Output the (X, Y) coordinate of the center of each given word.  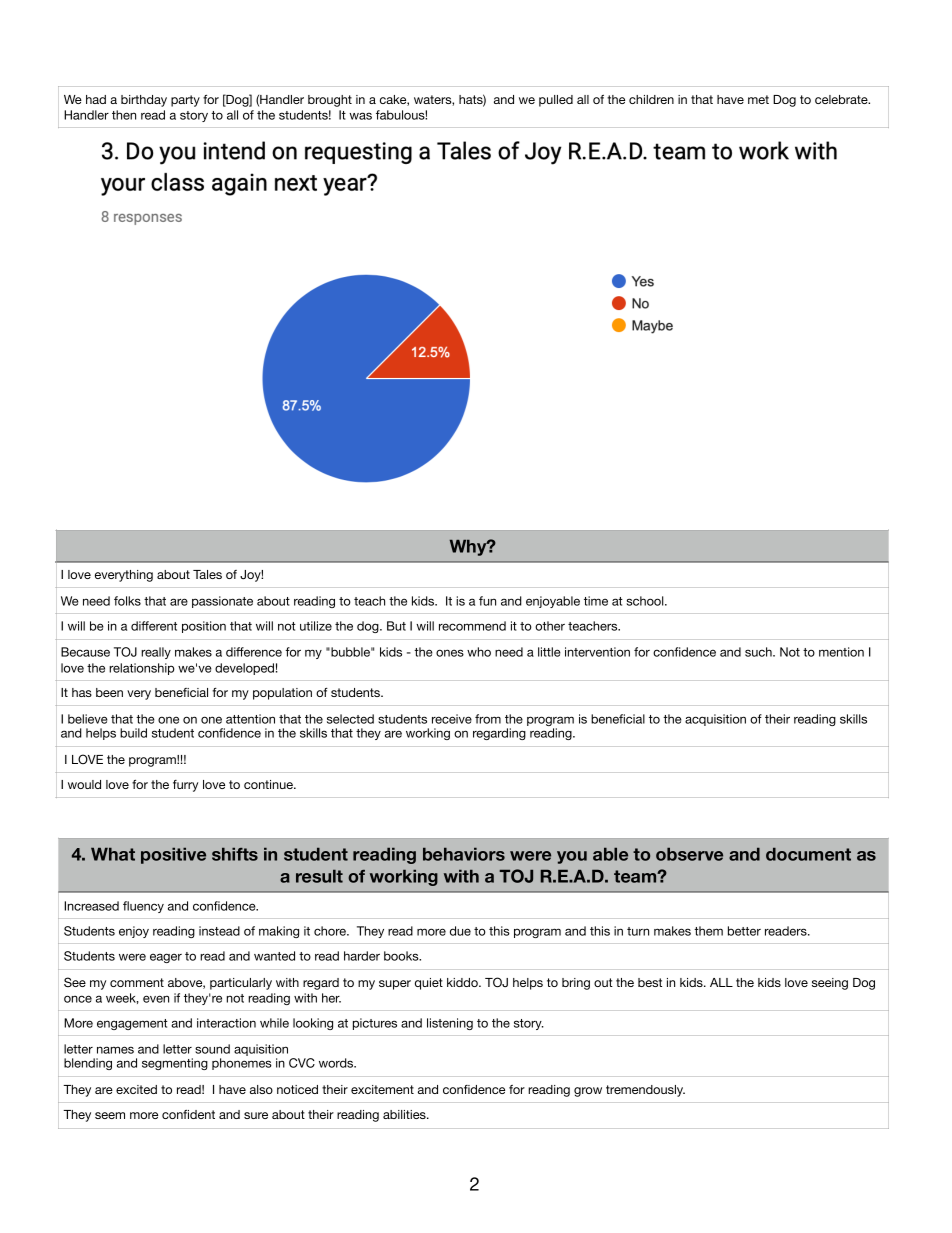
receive (452, 719)
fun (487, 601)
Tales (207, 574)
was (360, 116)
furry (185, 786)
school (646, 601)
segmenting (175, 1064)
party (185, 101)
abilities (405, 1114)
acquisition (715, 720)
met (758, 99)
